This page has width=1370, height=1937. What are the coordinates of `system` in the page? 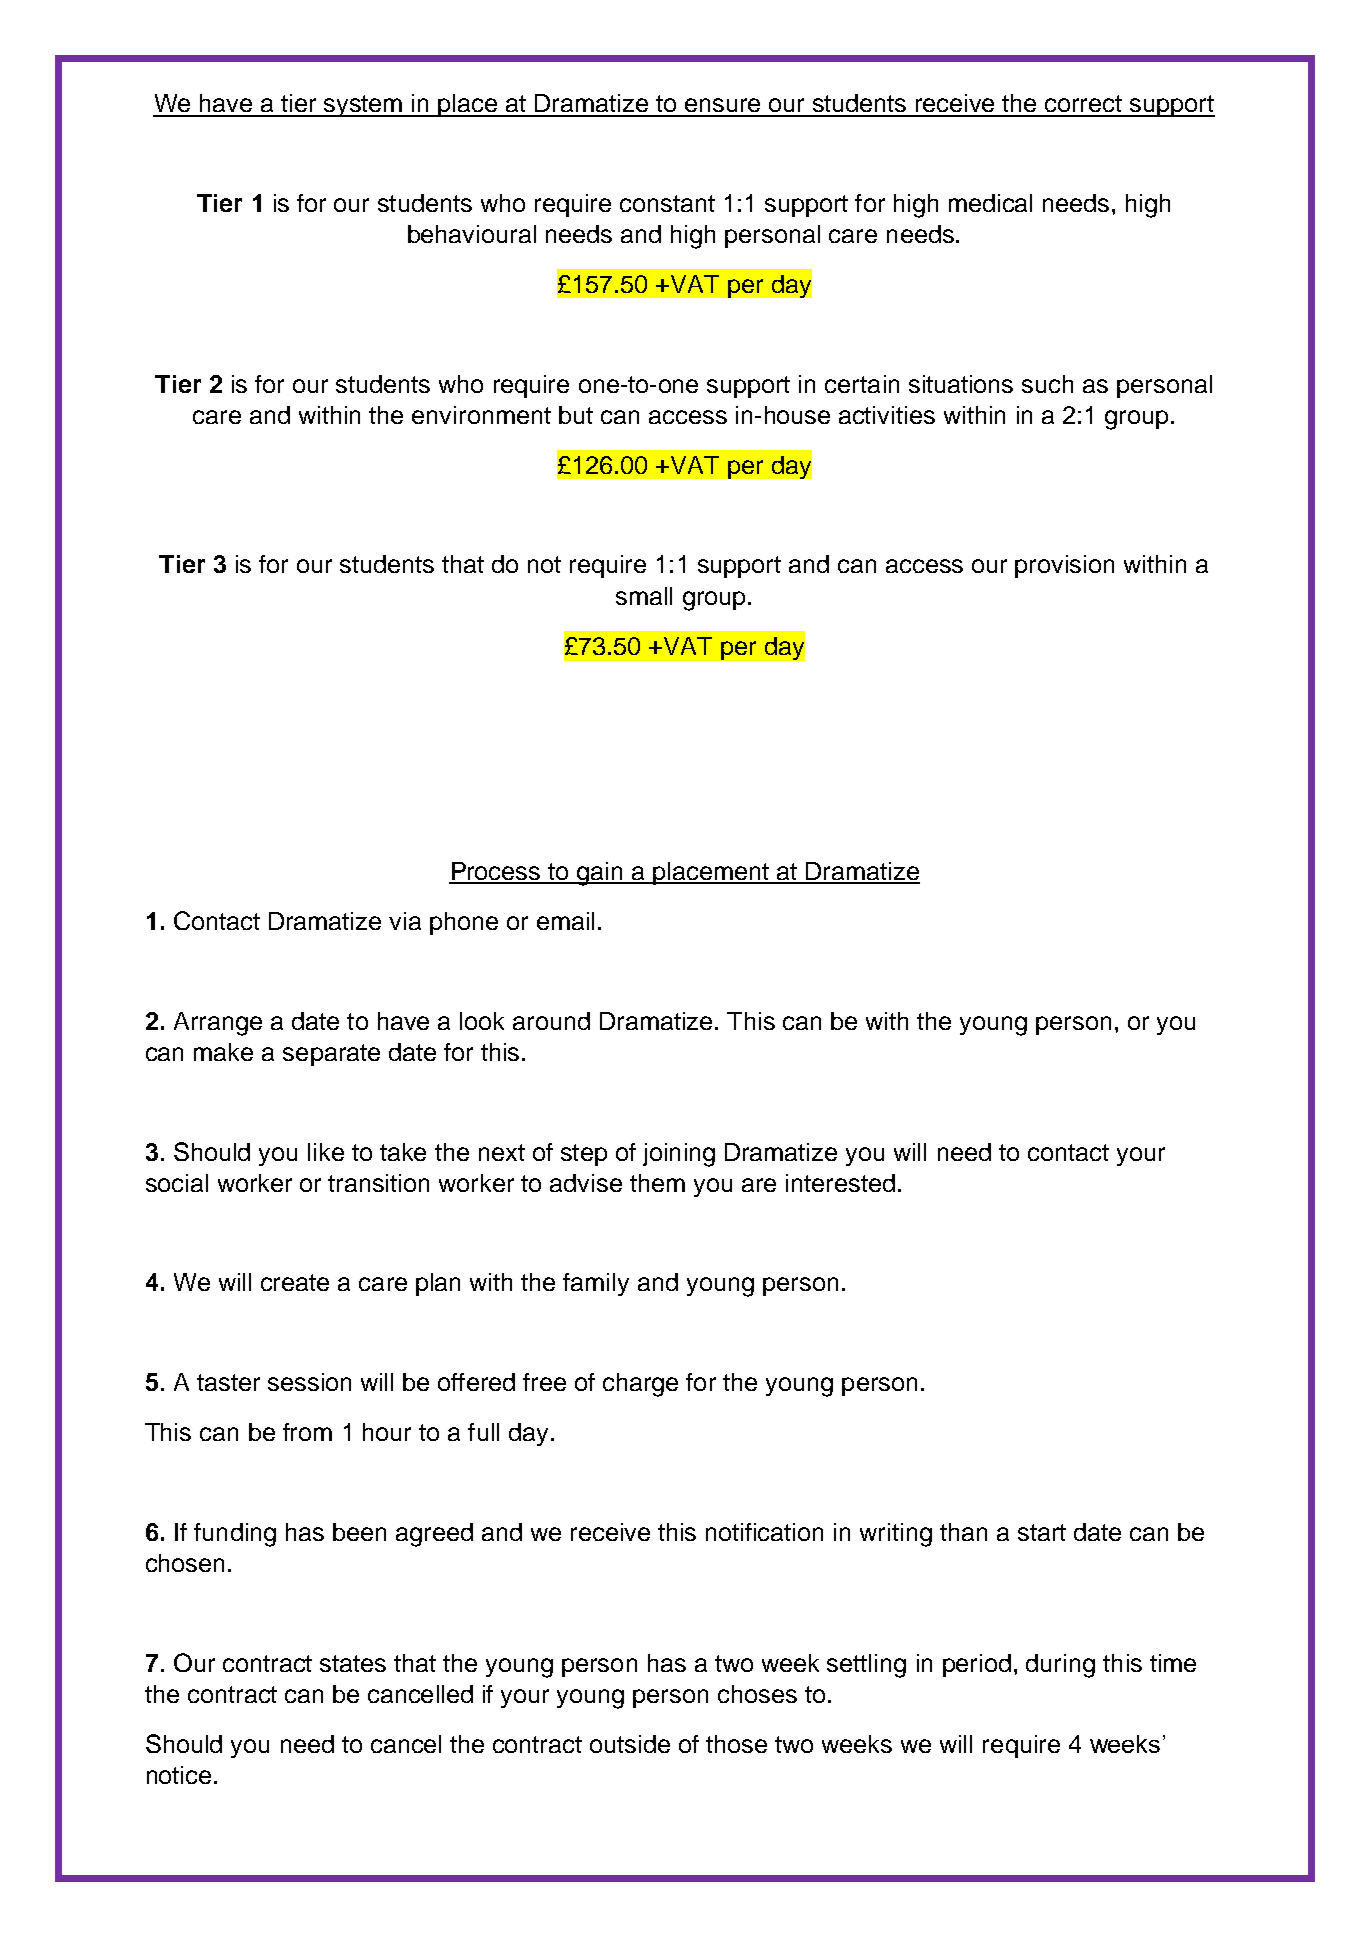 It's located at (363, 106).
